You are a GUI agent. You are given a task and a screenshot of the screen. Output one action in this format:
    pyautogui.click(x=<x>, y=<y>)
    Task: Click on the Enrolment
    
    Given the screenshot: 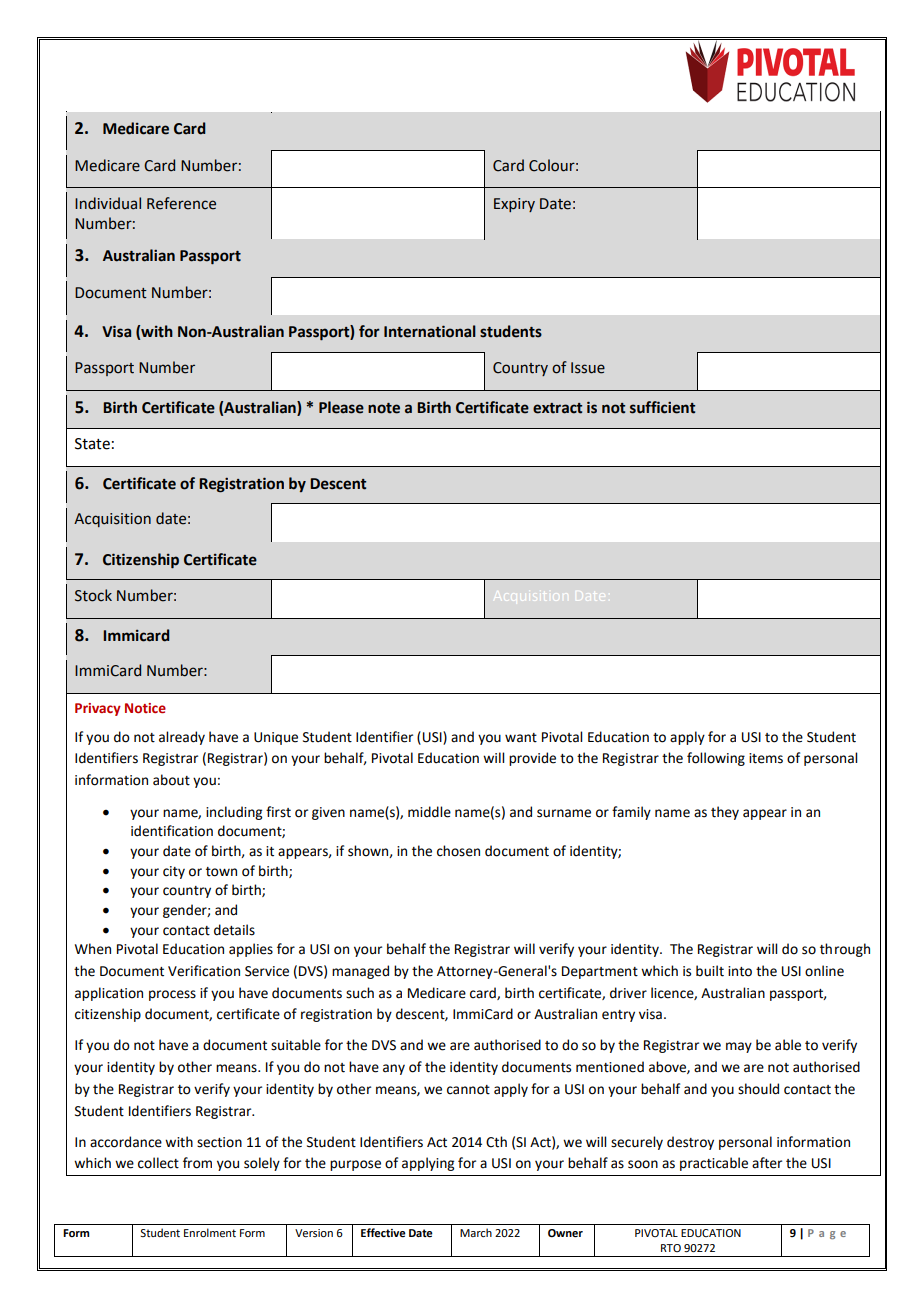 What is the action you would take?
    pyautogui.click(x=210, y=1232)
